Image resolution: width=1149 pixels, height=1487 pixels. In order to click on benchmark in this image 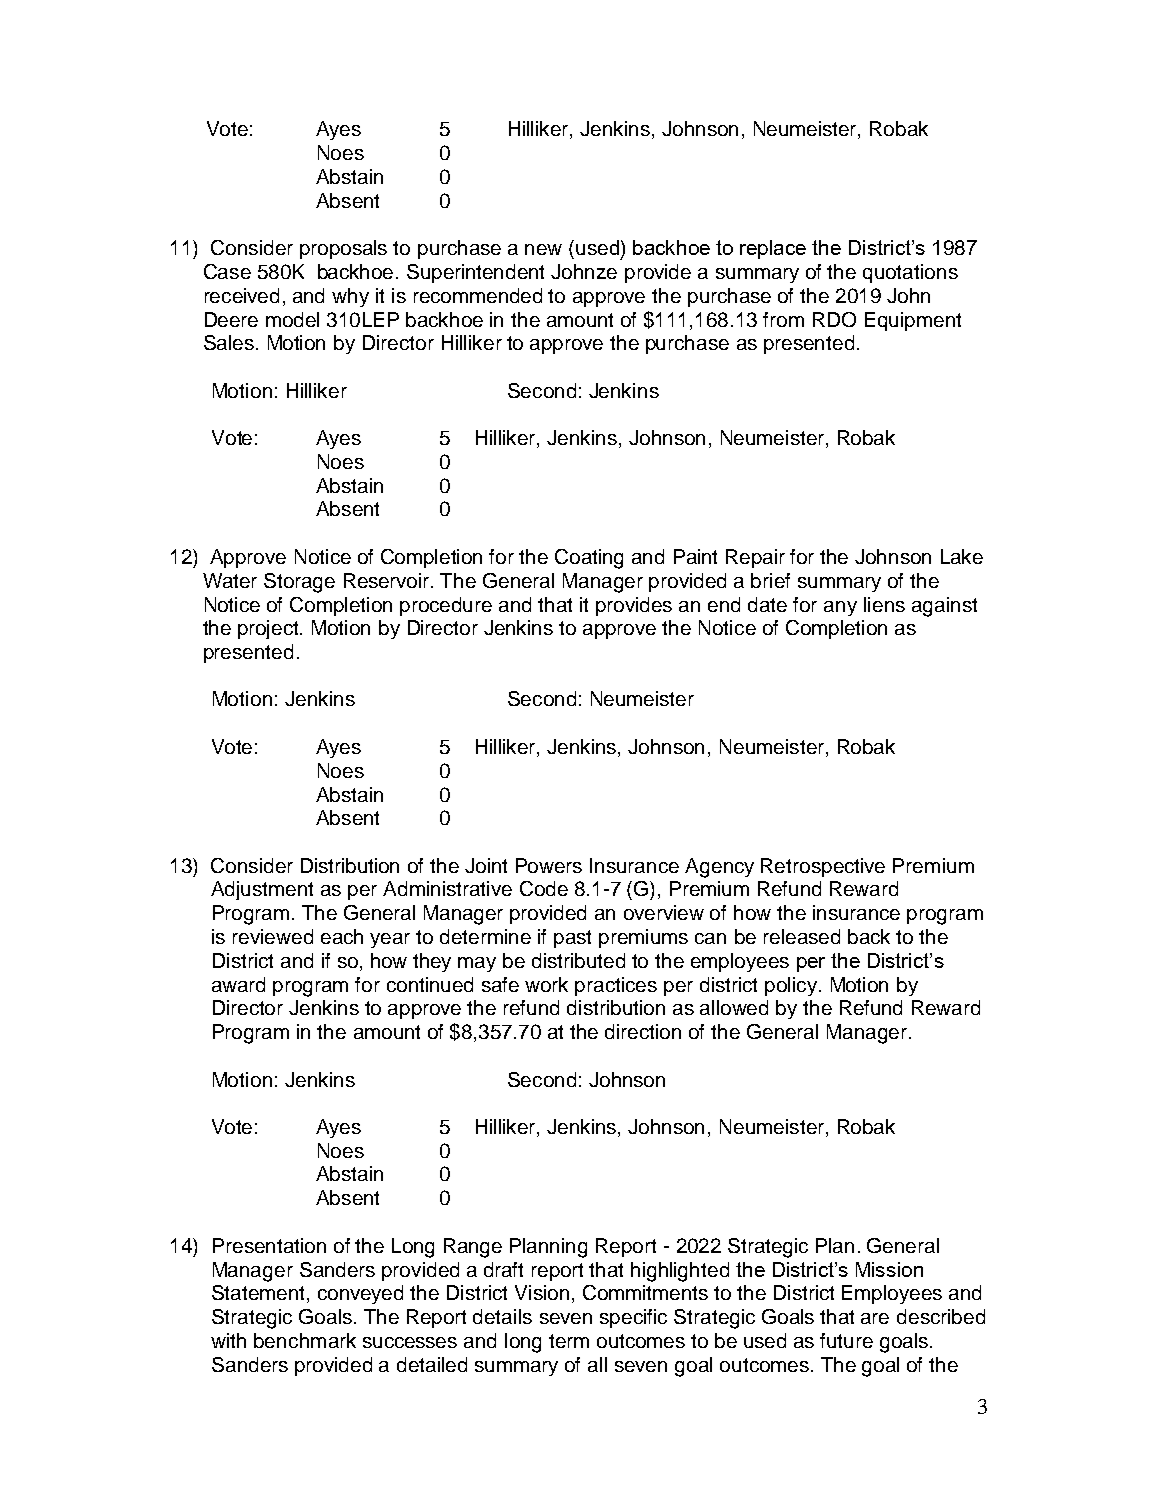, I will do `click(305, 1340)`.
